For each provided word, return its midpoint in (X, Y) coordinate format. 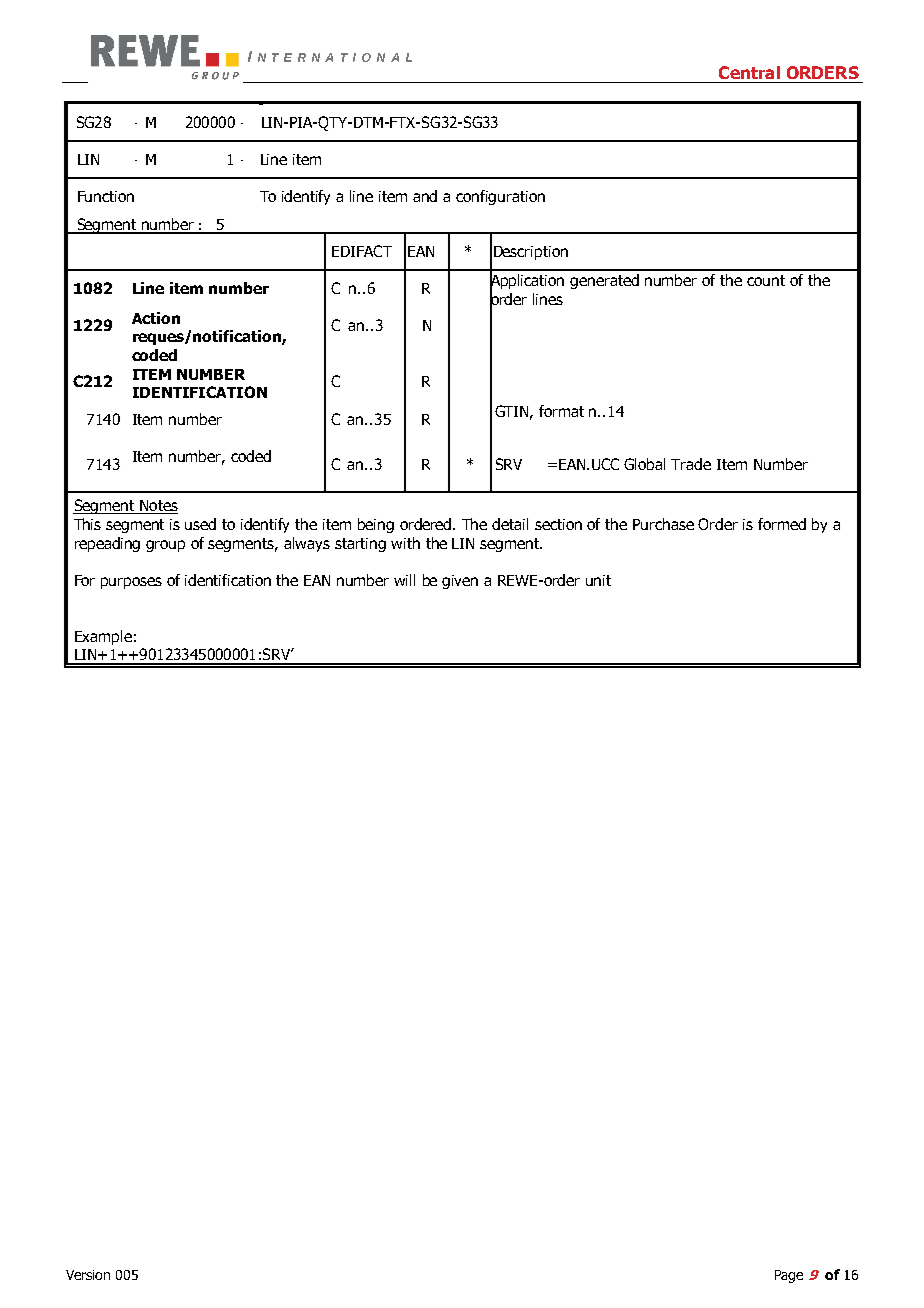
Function (106, 196)
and (425, 196)
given (460, 582)
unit (598, 580)
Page (789, 1276)
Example (103, 637)
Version (88, 1275)
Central (749, 72)
